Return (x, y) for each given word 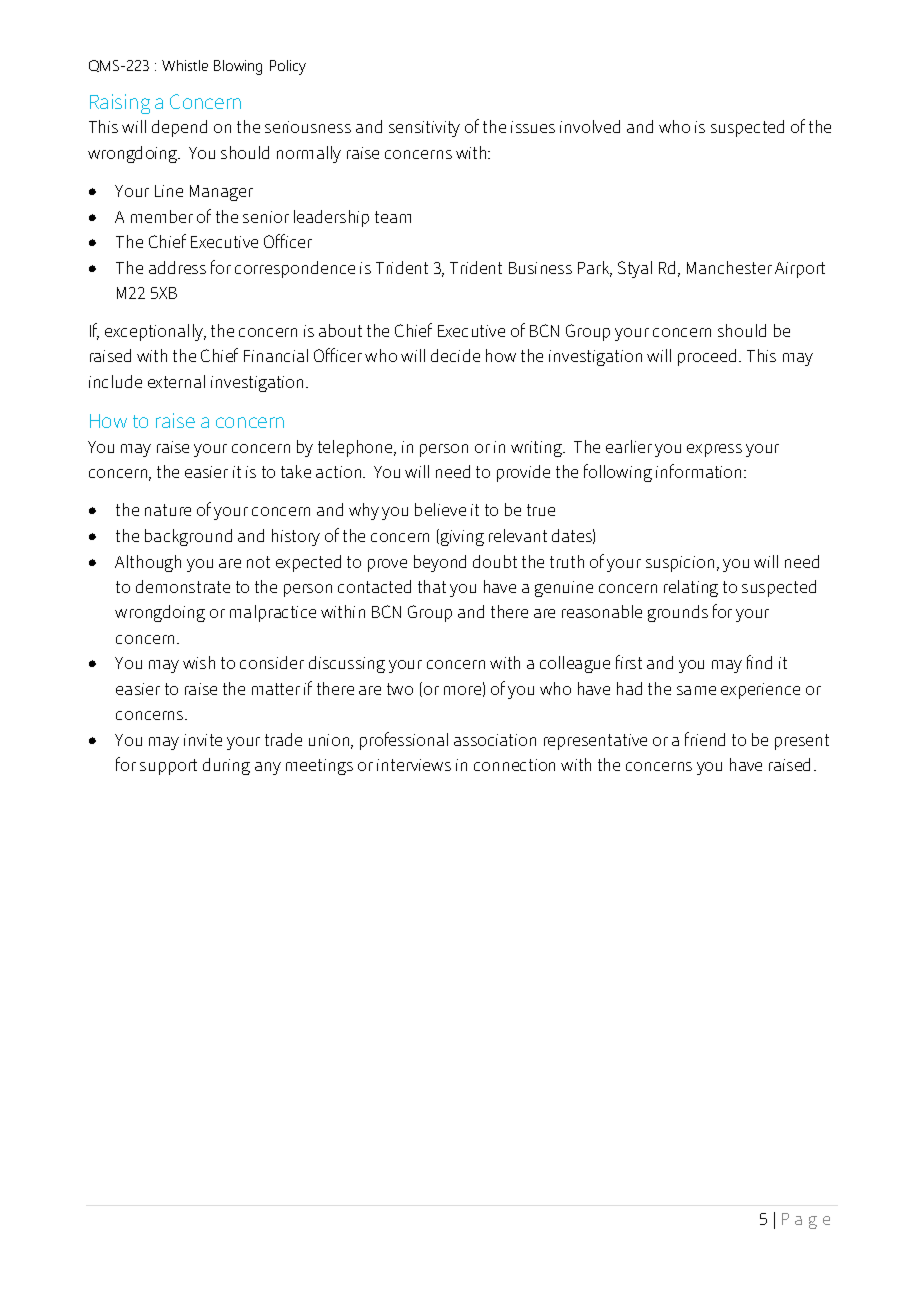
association (495, 740)
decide (455, 355)
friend (705, 739)
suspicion (680, 564)
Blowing (238, 67)
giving (462, 538)
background (188, 537)
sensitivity (424, 129)
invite (203, 740)
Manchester (729, 267)
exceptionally (155, 332)
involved (590, 126)
